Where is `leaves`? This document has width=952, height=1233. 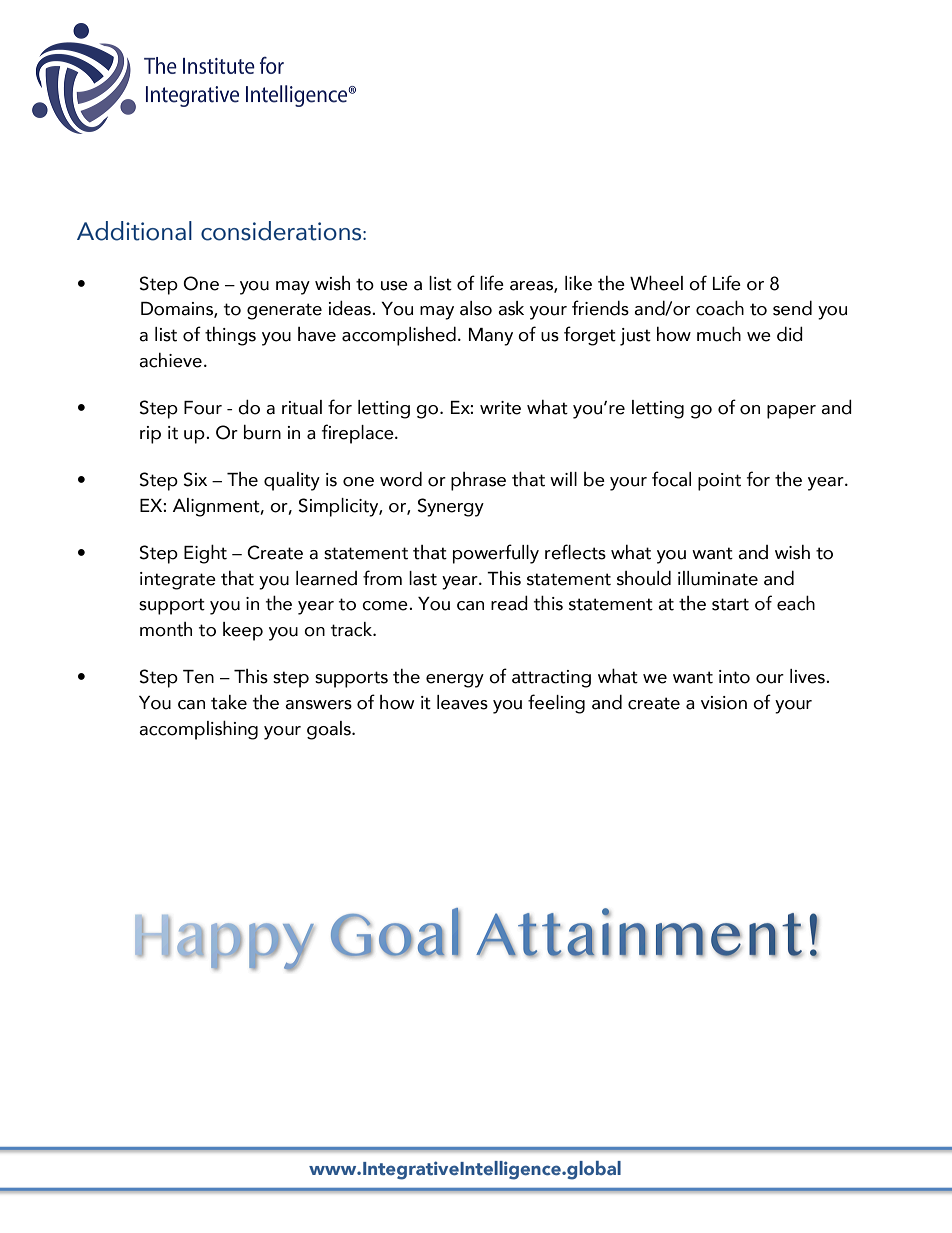 leaves is located at coordinates (462, 702).
